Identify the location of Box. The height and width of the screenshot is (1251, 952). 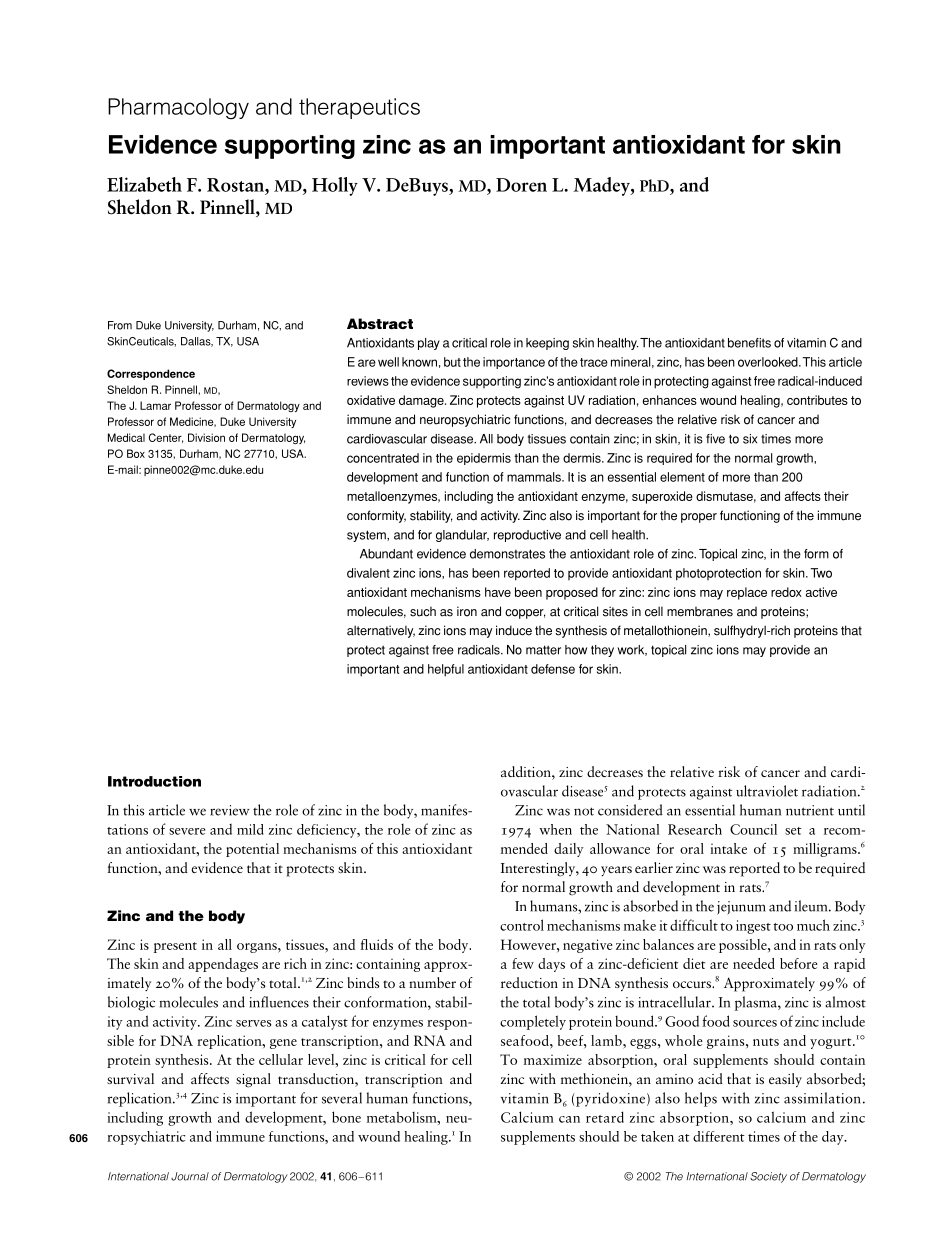
(136, 453).
